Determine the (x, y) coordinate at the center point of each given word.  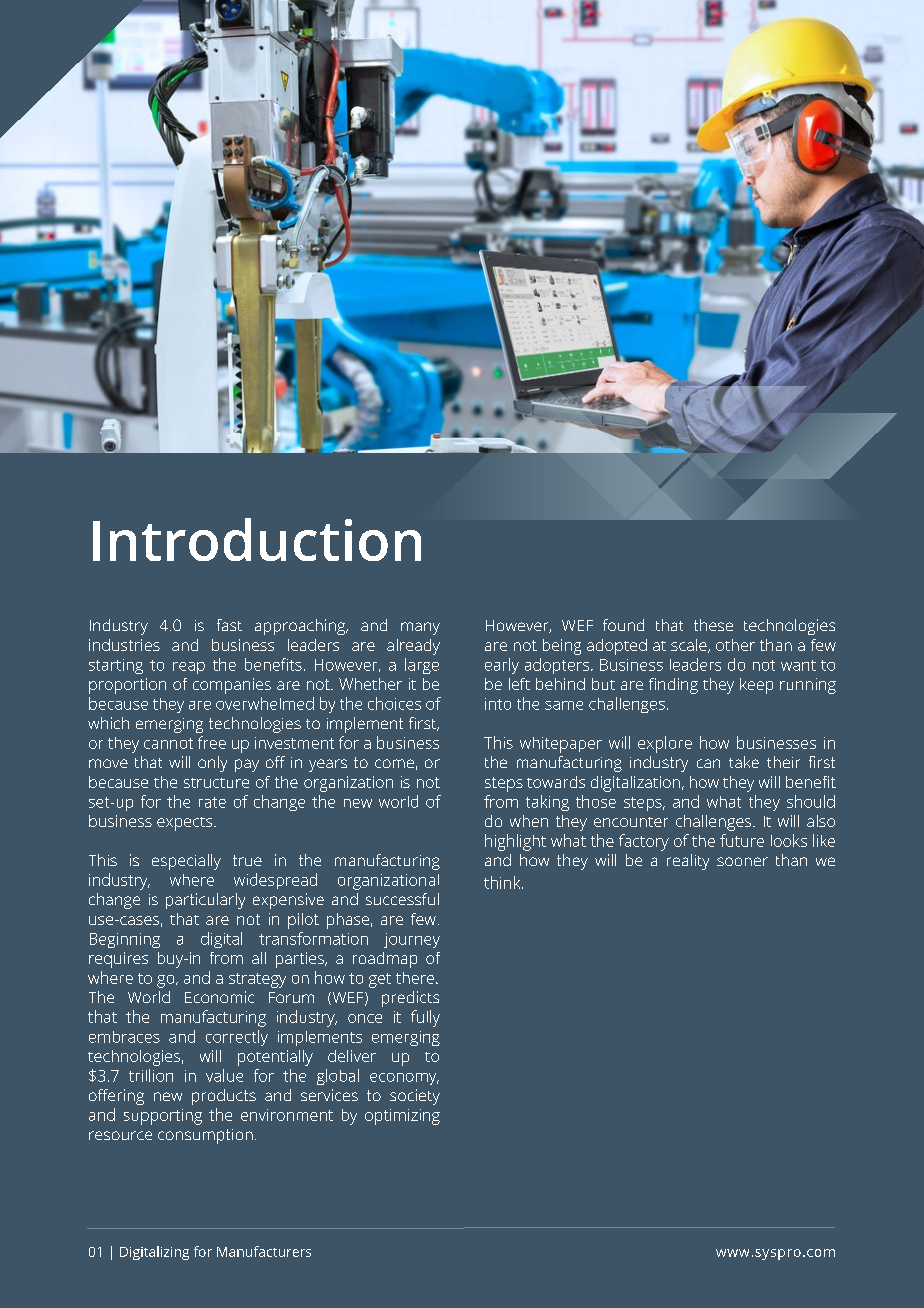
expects (186, 824)
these (713, 625)
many (420, 628)
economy (404, 1079)
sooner (742, 861)
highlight (515, 842)
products (224, 1097)
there (416, 978)
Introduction (257, 539)
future (742, 840)
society (415, 1097)
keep (756, 686)
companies (232, 686)
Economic (219, 997)
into (498, 704)
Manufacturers (264, 1251)
